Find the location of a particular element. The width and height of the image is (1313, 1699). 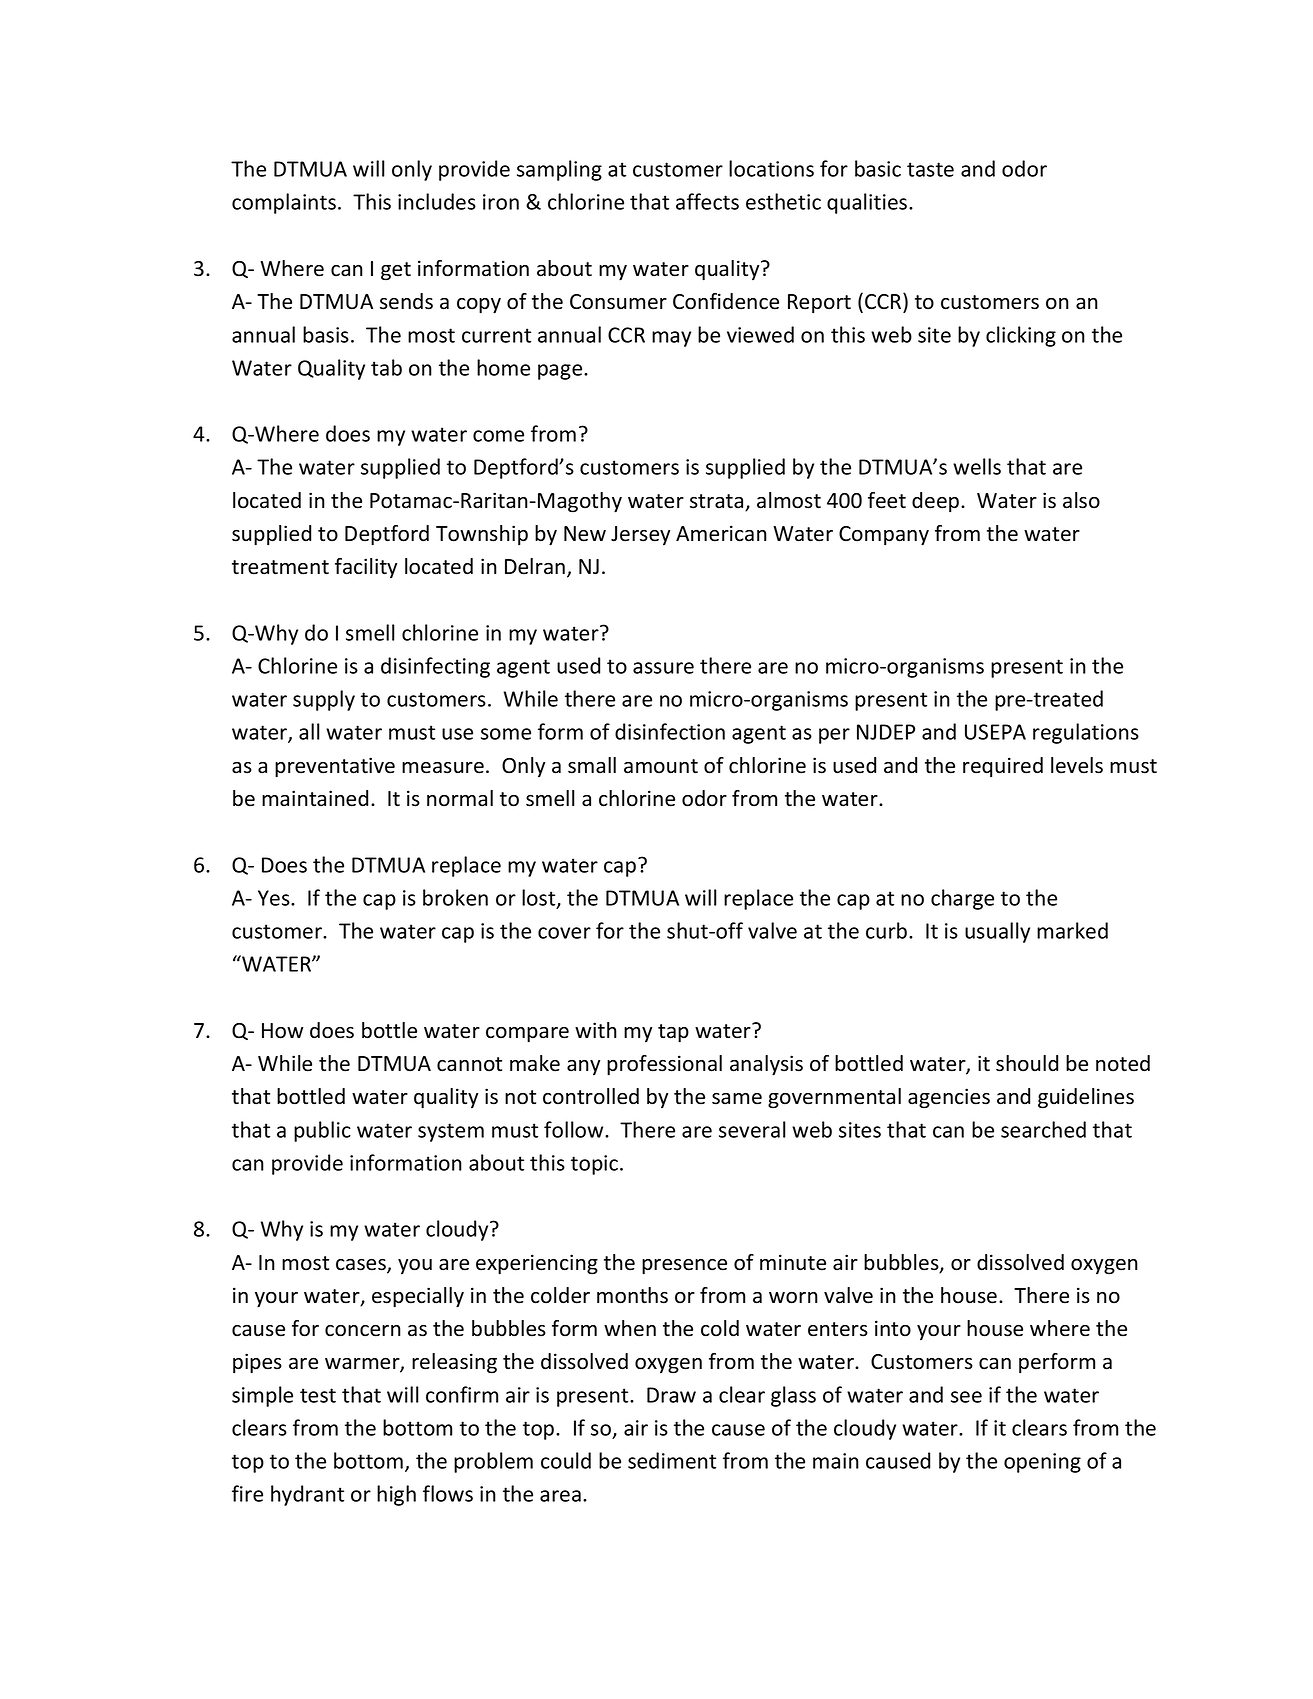

should is located at coordinates (1027, 1063).
